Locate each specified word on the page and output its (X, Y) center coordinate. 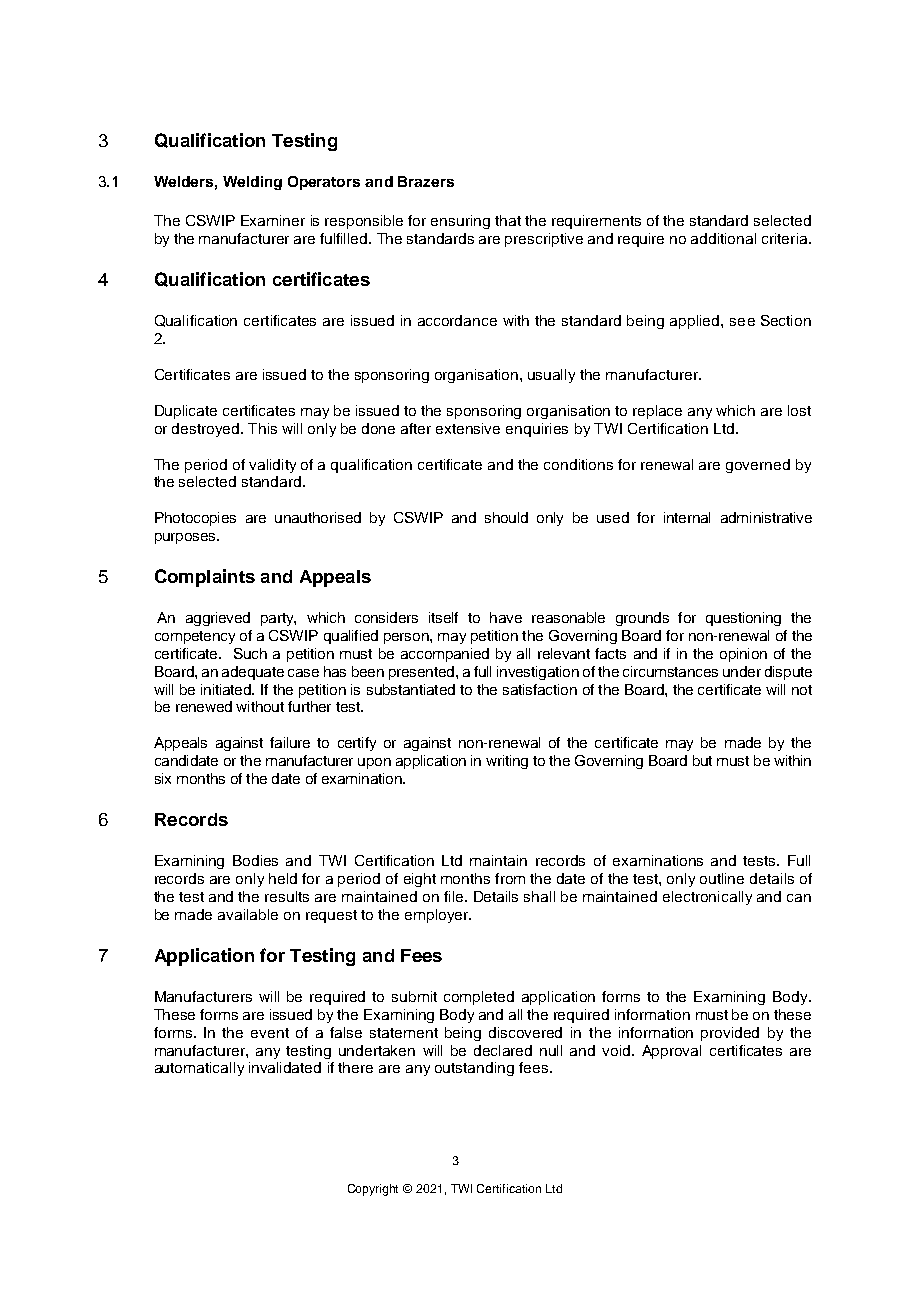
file (453, 896)
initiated (227, 689)
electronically (707, 898)
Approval (671, 1052)
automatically (199, 1069)
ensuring (460, 222)
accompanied (445, 655)
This (262, 428)
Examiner (273, 220)
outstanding (474, 1069)
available (248, 914)
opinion (743, 655)
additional (723, 238)
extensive (468, 428)
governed (758, 466)
